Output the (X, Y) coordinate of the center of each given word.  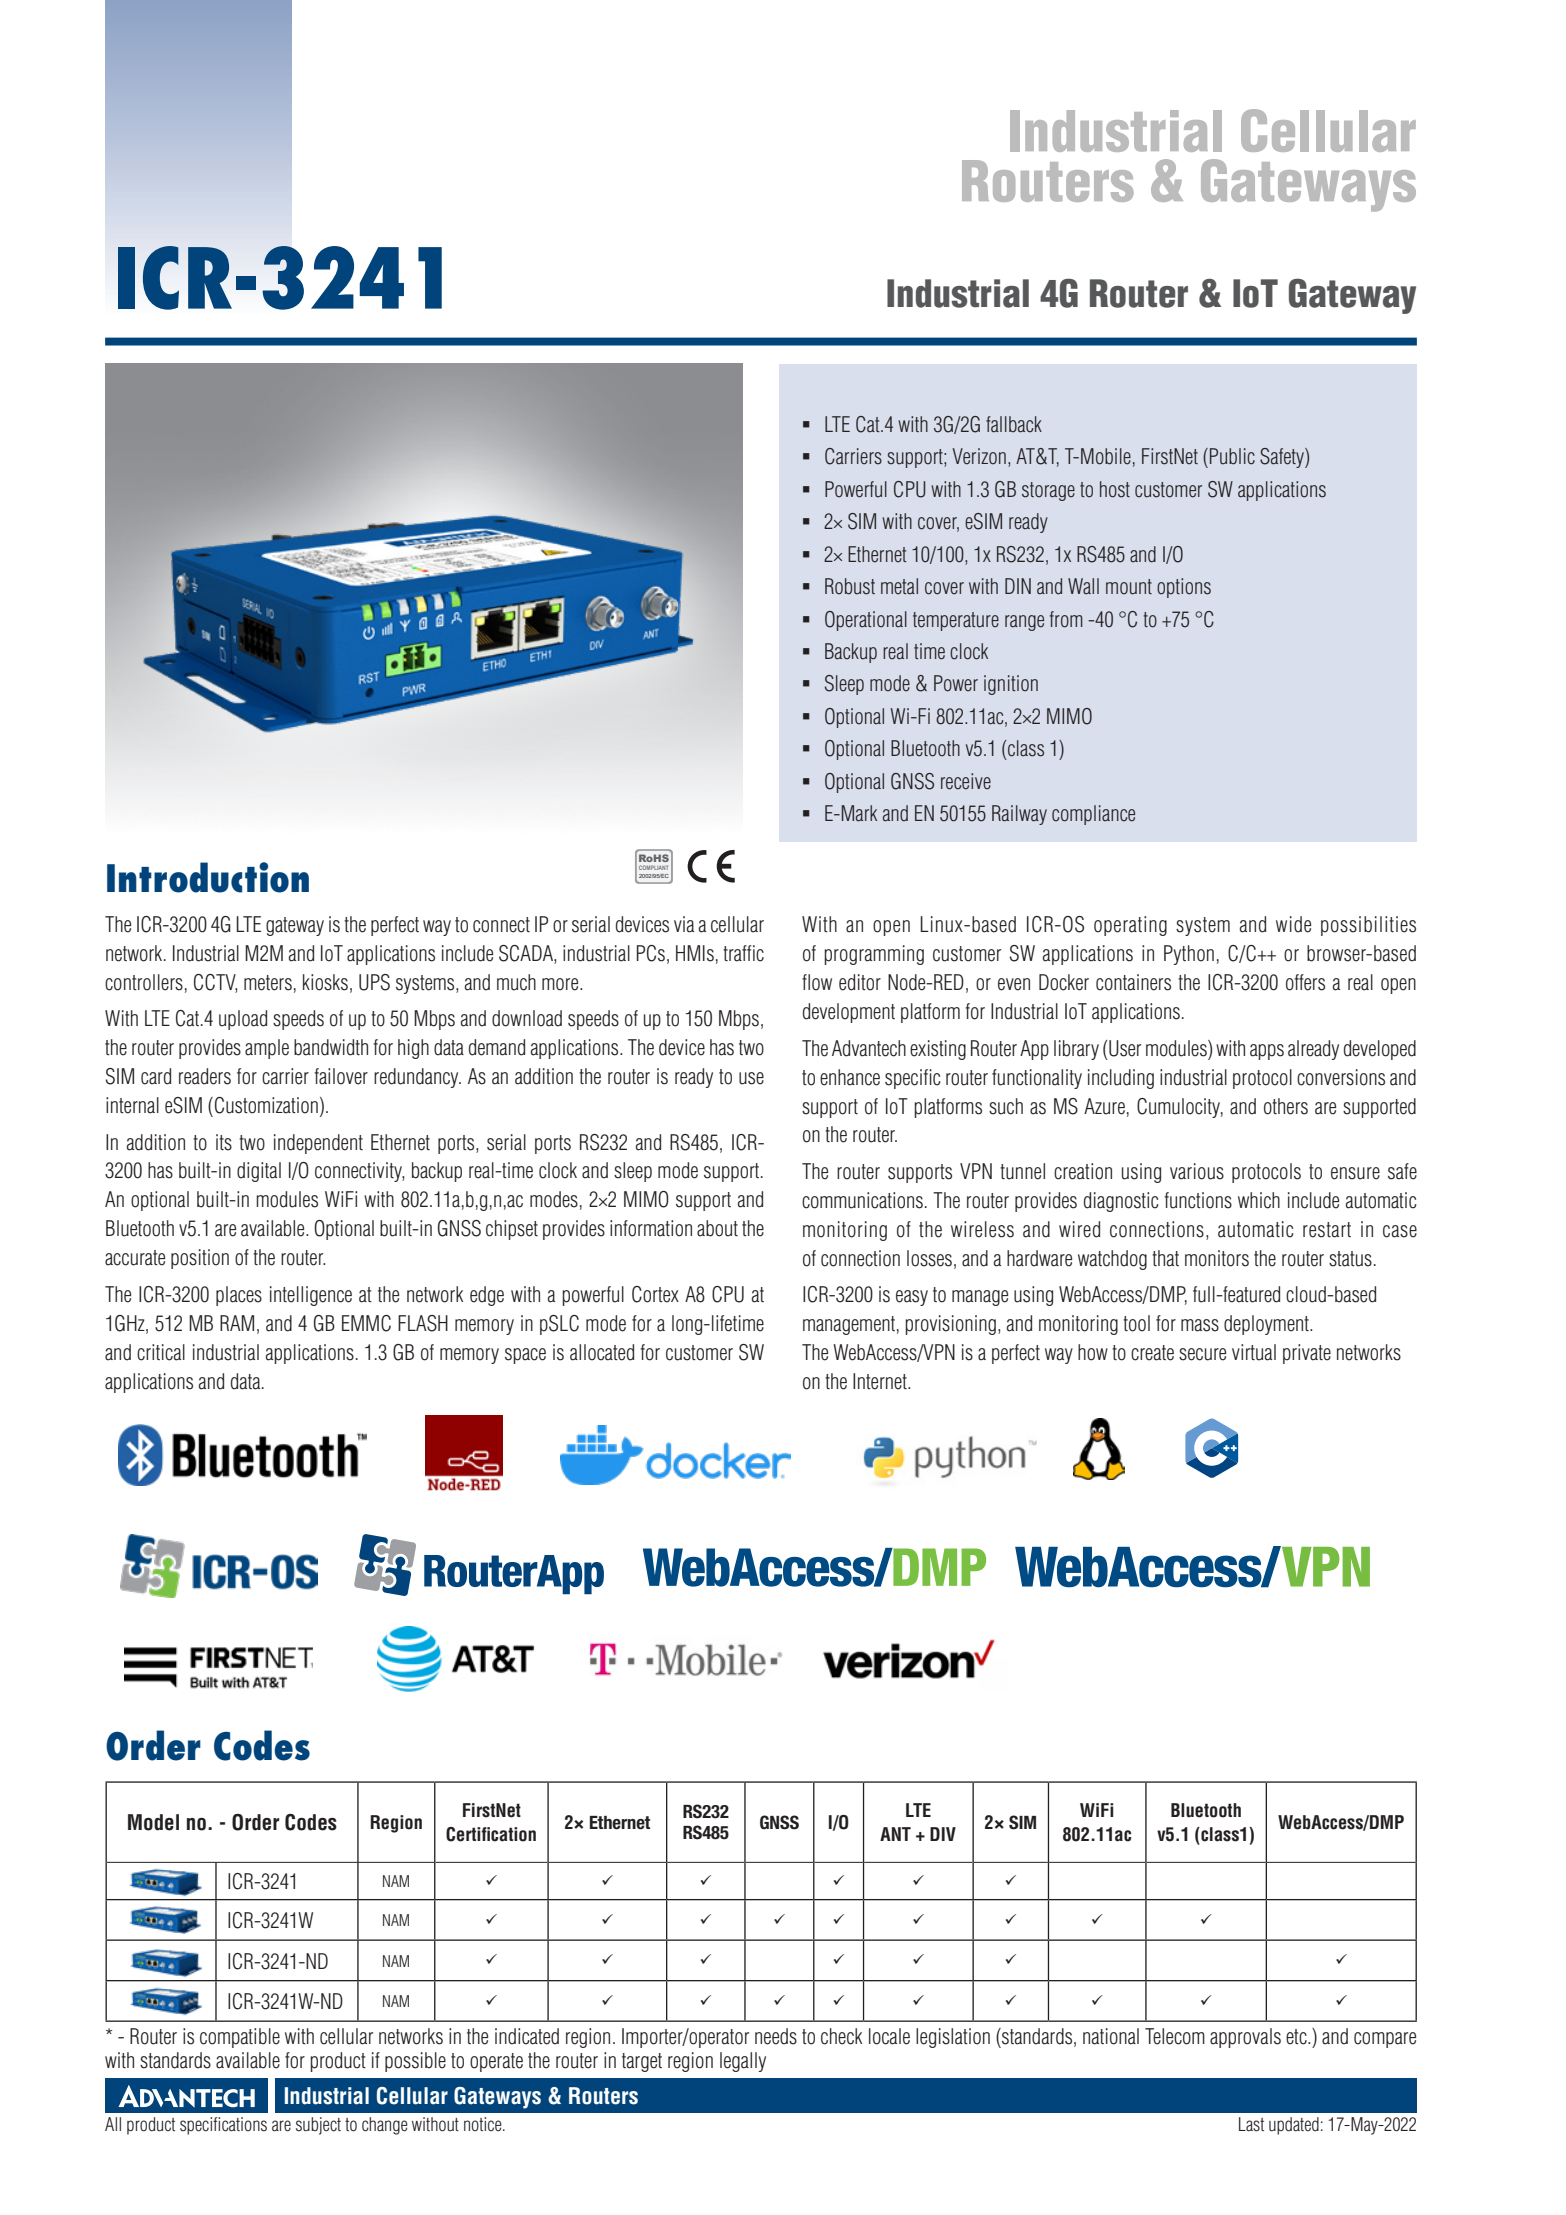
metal (899, 586)
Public (1232, 456)
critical (161, 1352)
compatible (240, 2038)
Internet (881, 1381)
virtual (1254, 1352)
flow (817, 982)
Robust (850, 586)
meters (268, 983)
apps (1267, 1052)
